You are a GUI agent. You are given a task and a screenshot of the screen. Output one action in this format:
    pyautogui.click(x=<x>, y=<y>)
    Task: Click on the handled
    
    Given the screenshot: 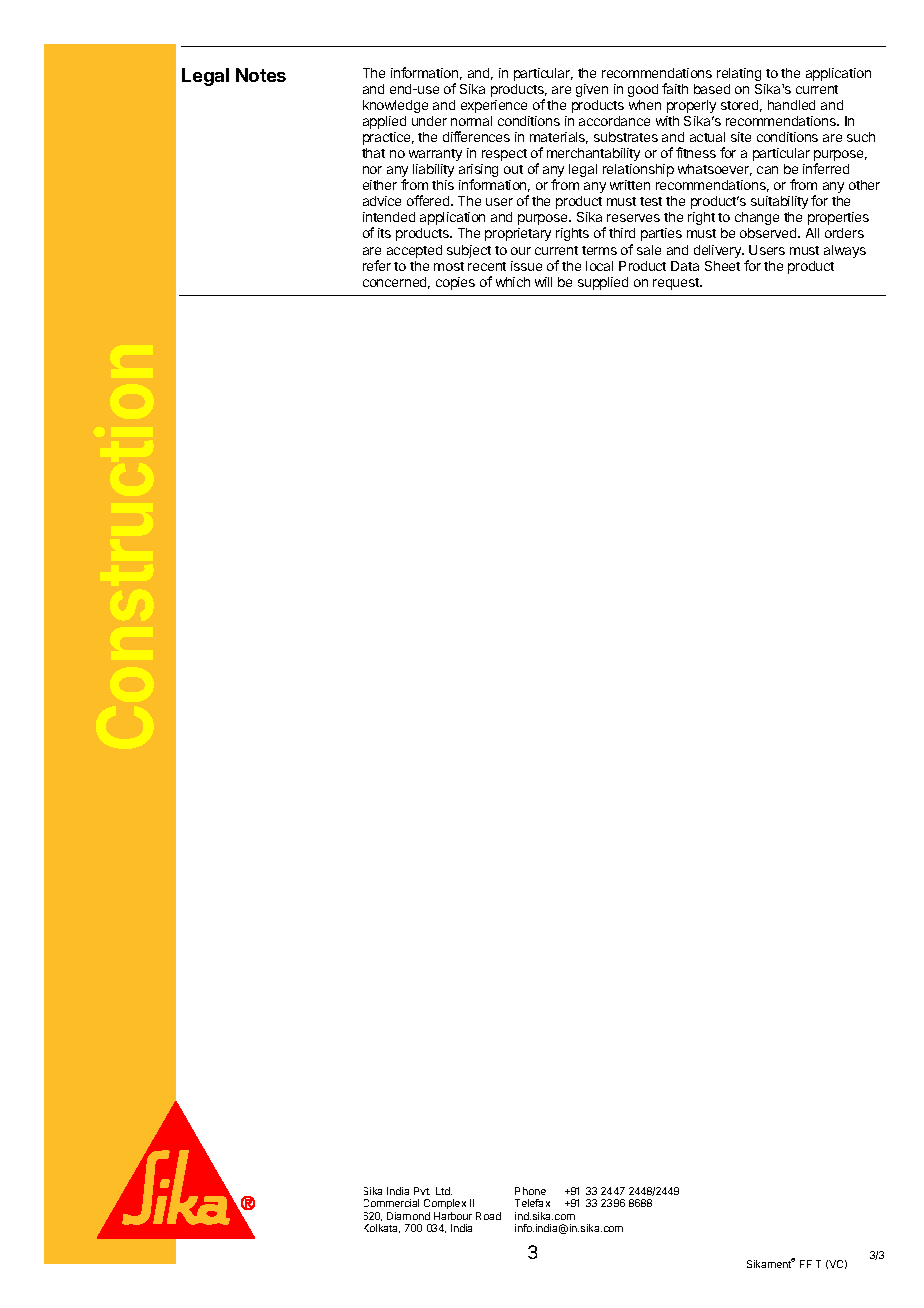 What is the action you would take?
    pyautogui.click(x=791, y=105)
